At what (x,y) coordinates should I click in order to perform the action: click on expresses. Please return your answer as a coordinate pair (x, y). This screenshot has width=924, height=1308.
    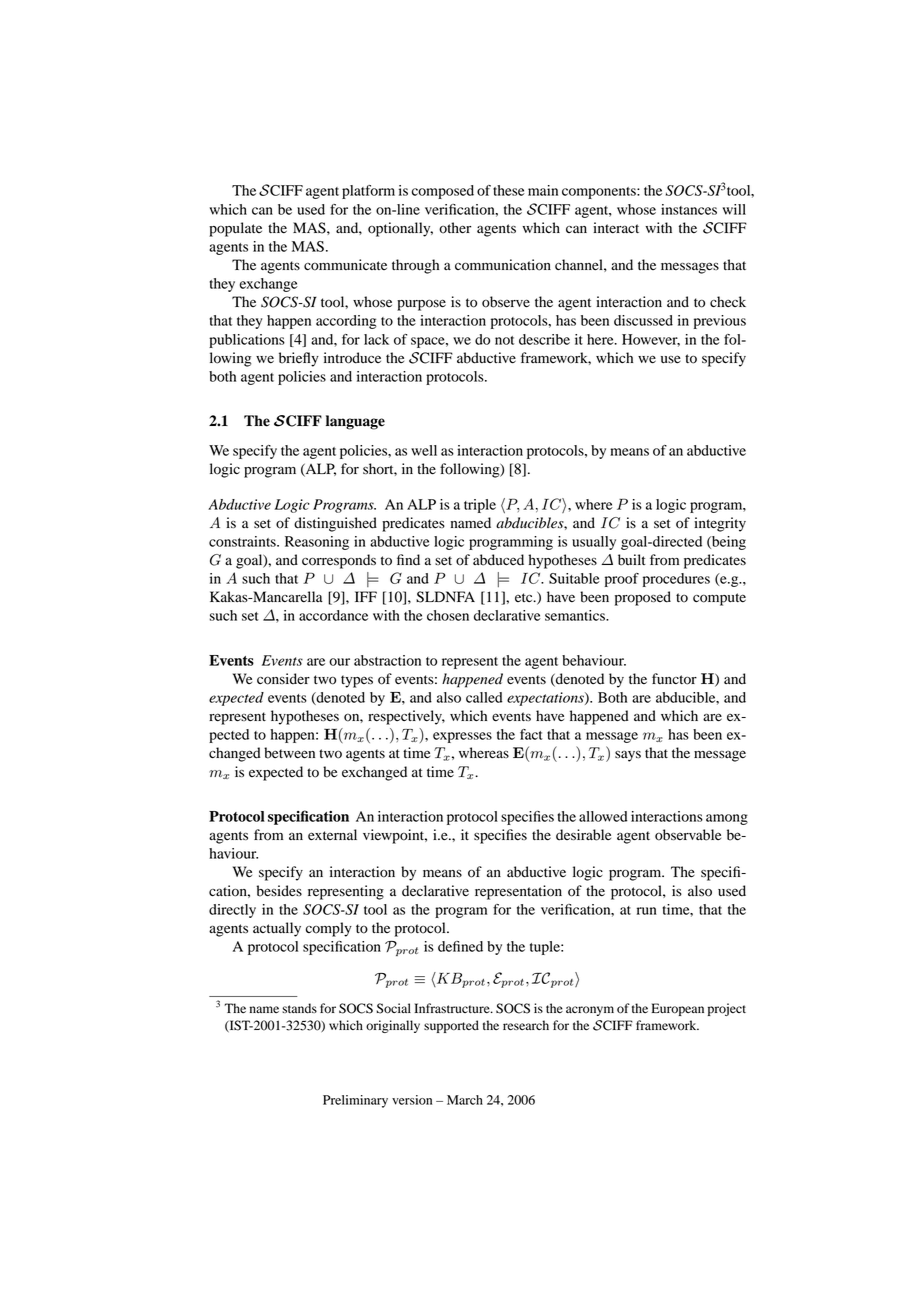
    Looking at the image, I should click on (462, 737).
